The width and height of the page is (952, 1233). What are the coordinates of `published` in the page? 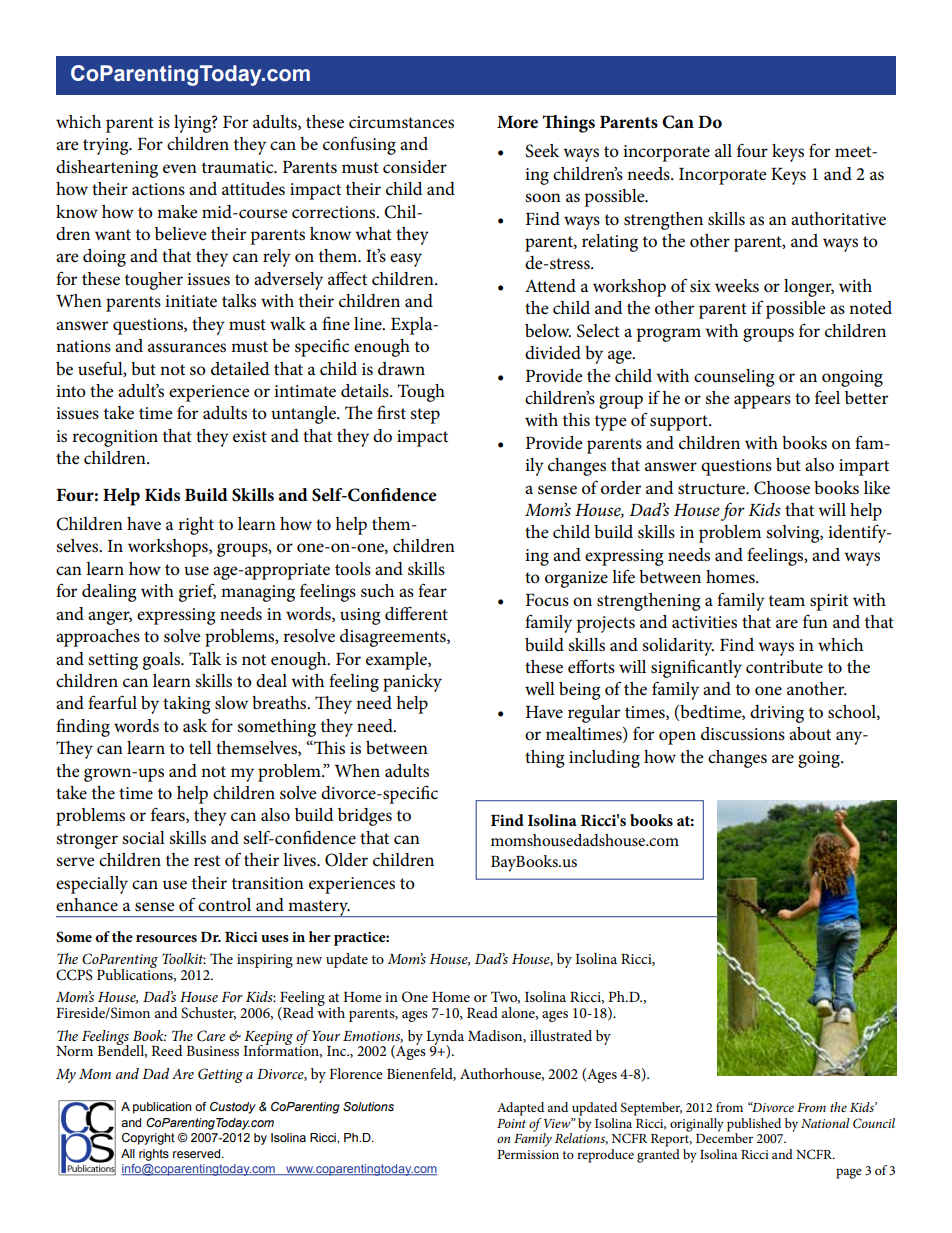 It's located at (754, 1126).
